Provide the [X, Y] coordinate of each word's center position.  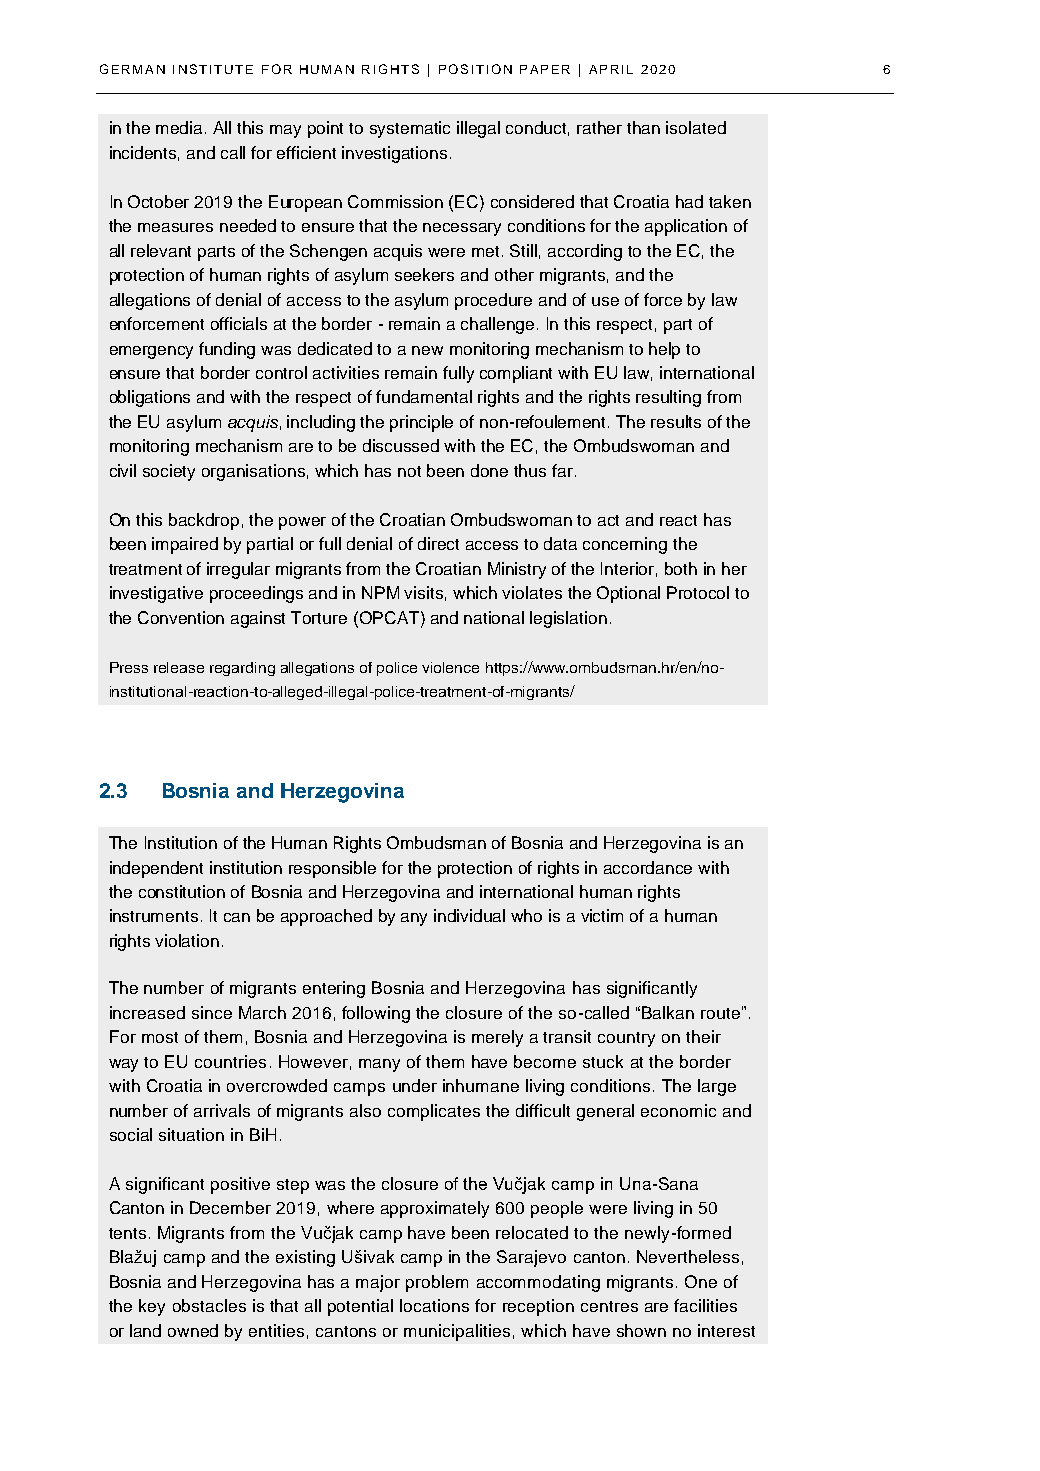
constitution [182, 891]
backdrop [204, 521]
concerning [625, 545]
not [409, 471]
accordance [648, 867]
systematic [410, 129]
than [643, 127]
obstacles [209, 1305]
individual [469, 915]
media [181, 127]
